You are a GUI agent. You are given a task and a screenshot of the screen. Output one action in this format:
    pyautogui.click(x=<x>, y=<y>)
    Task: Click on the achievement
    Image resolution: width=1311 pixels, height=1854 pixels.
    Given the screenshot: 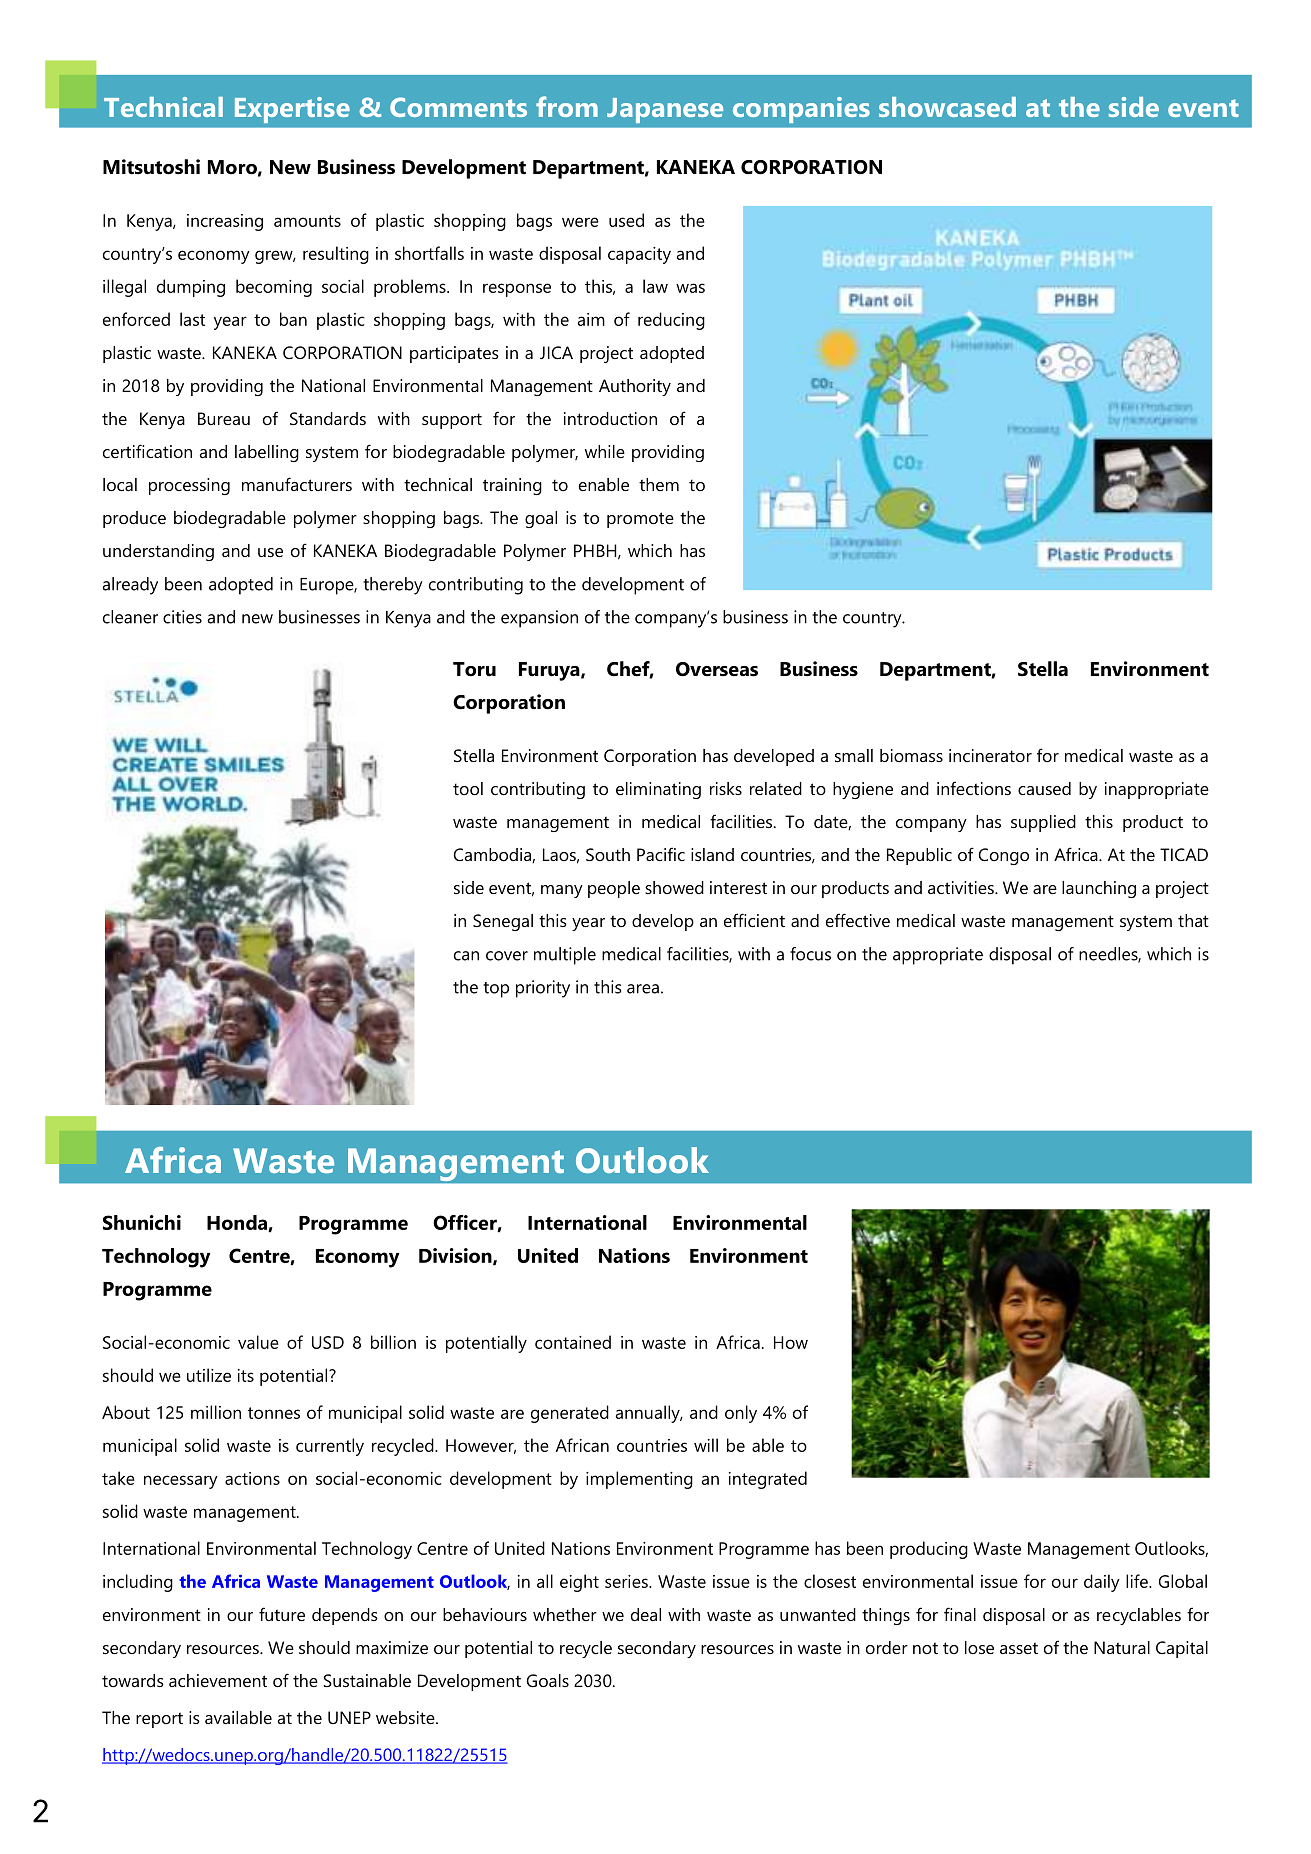 What is the action you would take?
    pyautogui.click(x=218, y=1680)
